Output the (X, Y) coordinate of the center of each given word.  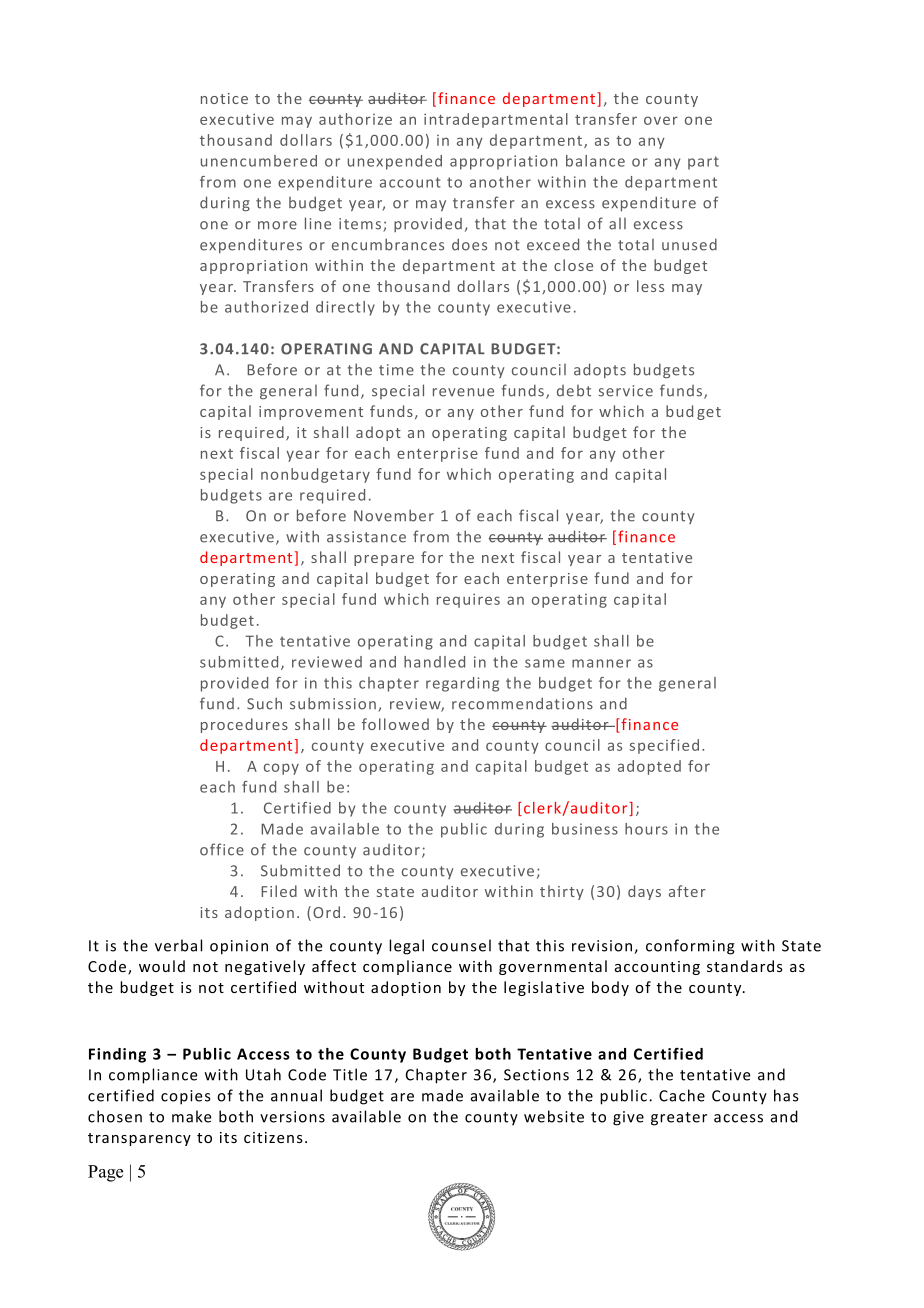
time (396, 370)
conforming (690, 947)
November (394, 515)
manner (601, 663)
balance (595, 161)
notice (224, 98)
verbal (178, 945)
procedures (244, 725)
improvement (311, 413)
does (469, 244)
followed (395, 724)
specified (664, 746)
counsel (461, 945)
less (650, 286)
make (192, 1116)
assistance (366, 537)
